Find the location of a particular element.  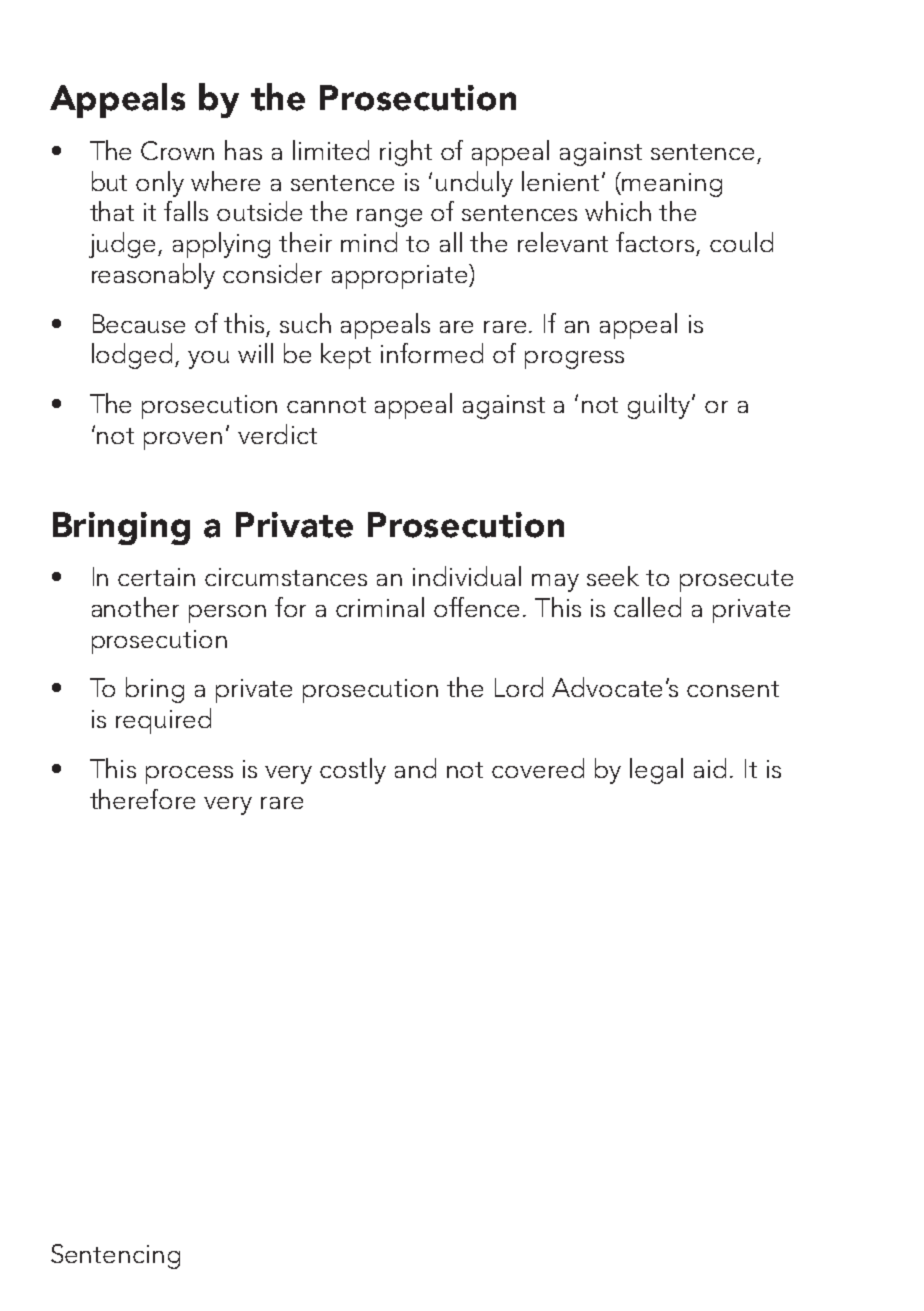

right is located at coordinates (406, 153).
